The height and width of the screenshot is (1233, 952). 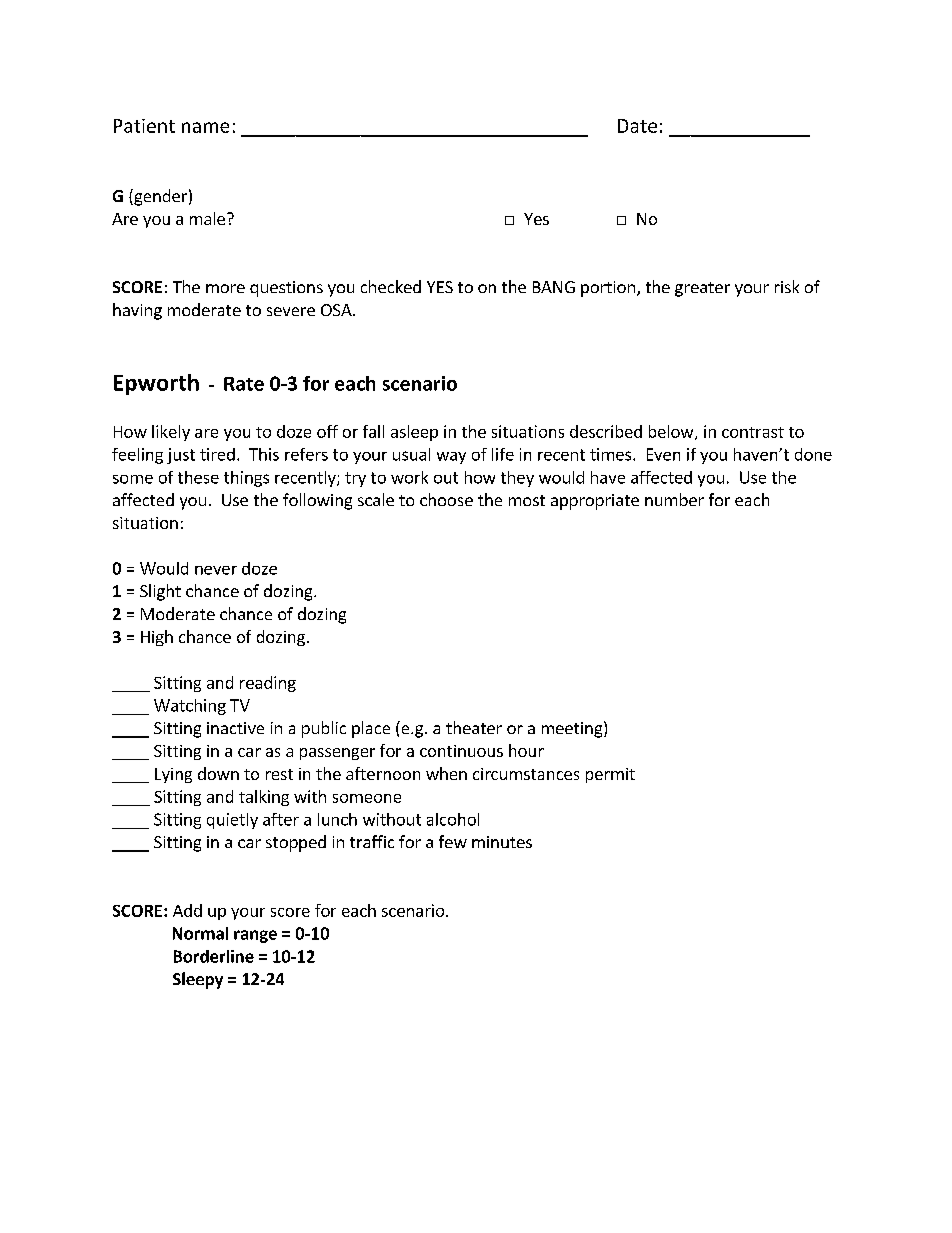 I want to click on Date, so click(x=637, y=126).
